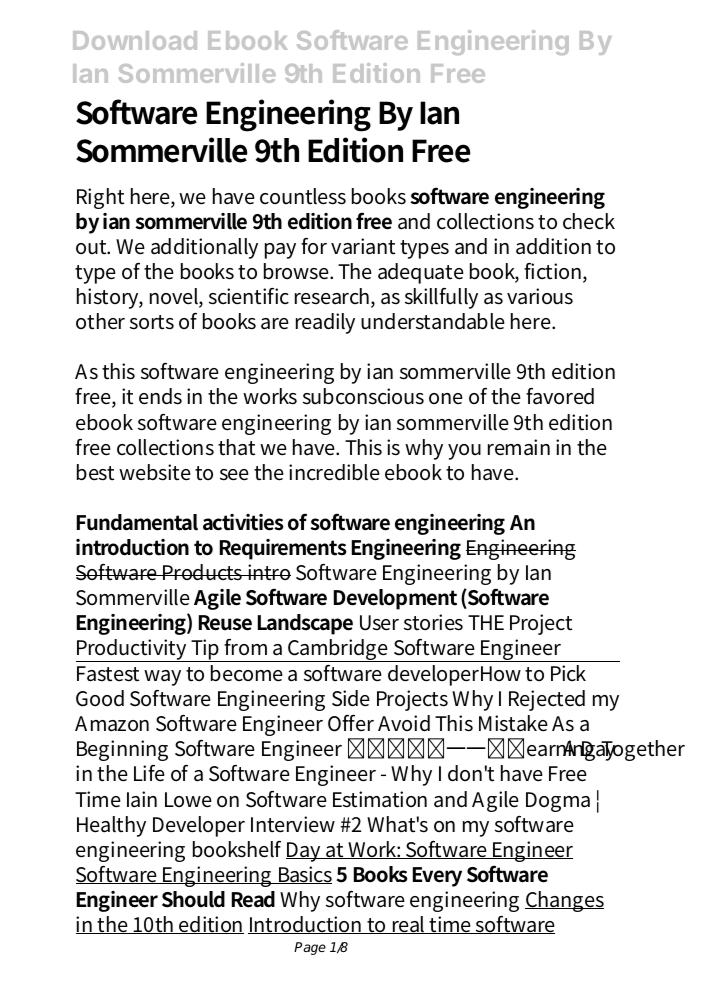 The width and height of the image is (701, 995). What do you see at coordinates (363, 246) in the image?
I see `variant` at bounding box center [363, 246].
